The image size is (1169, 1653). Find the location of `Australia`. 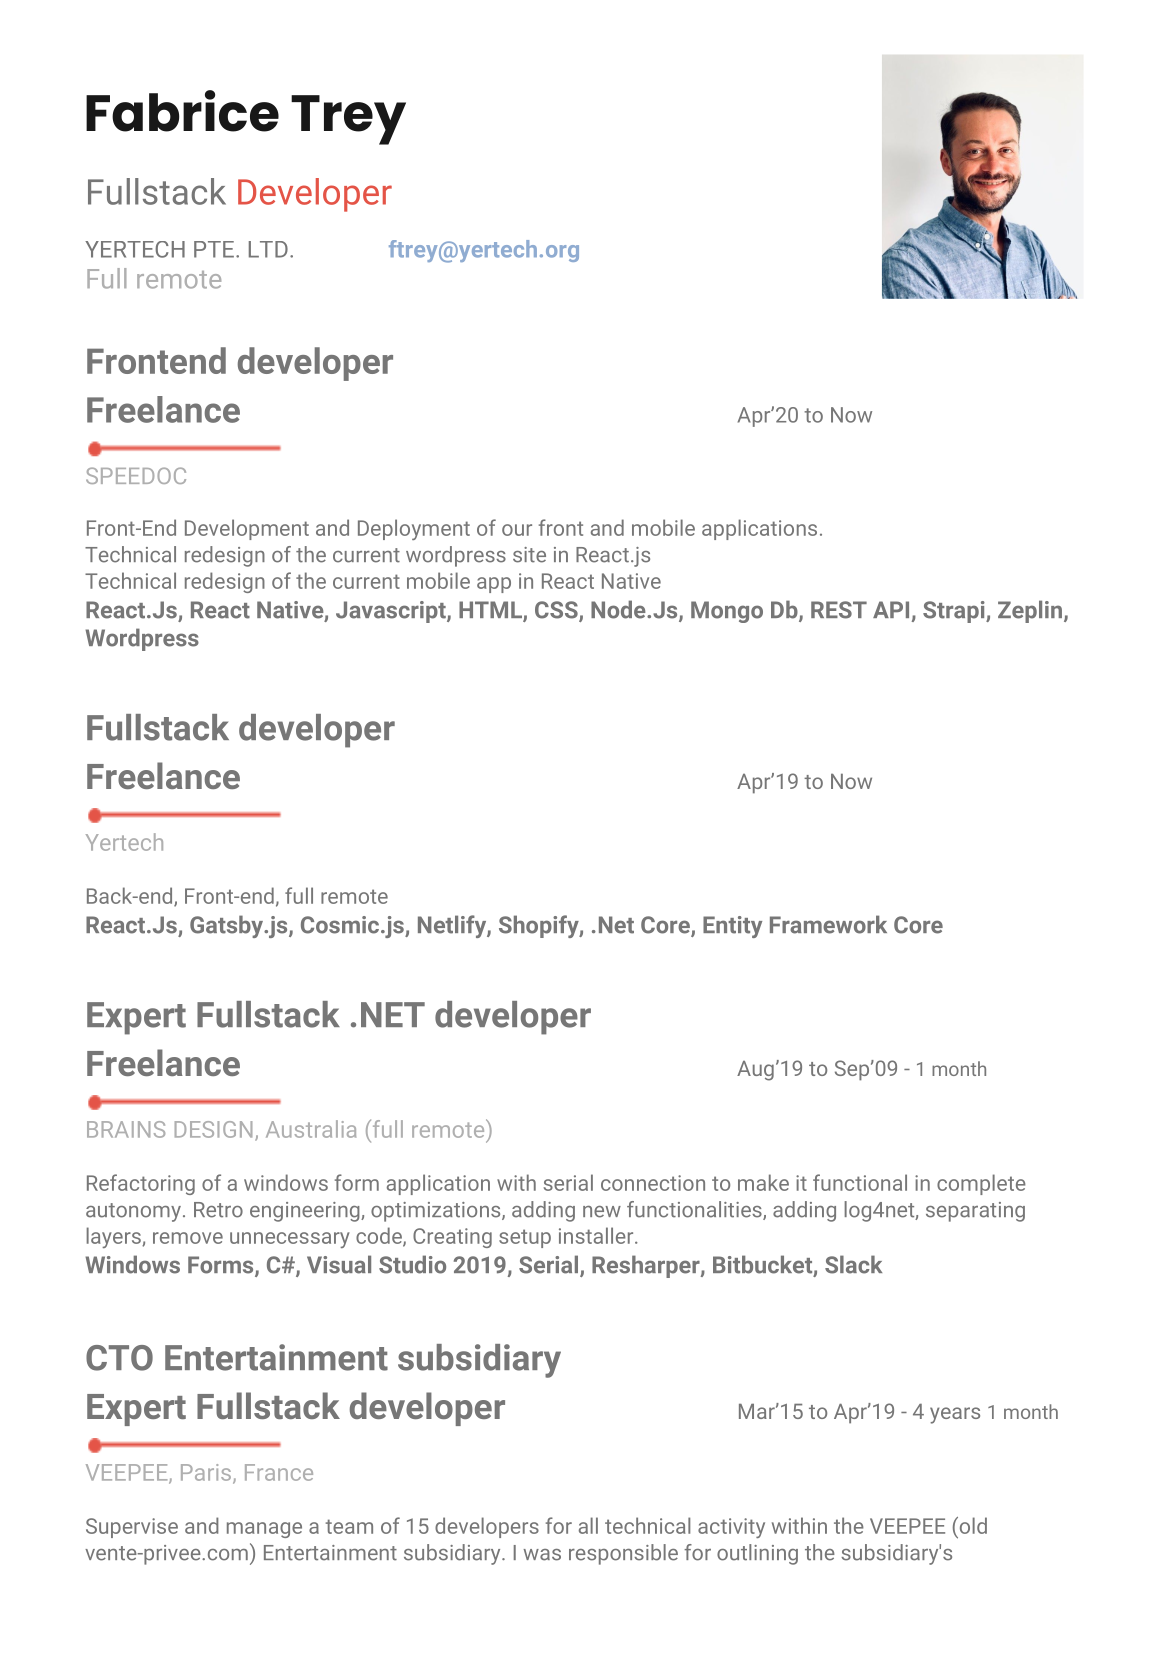

Australia is located at coordinates (311, 1129).
